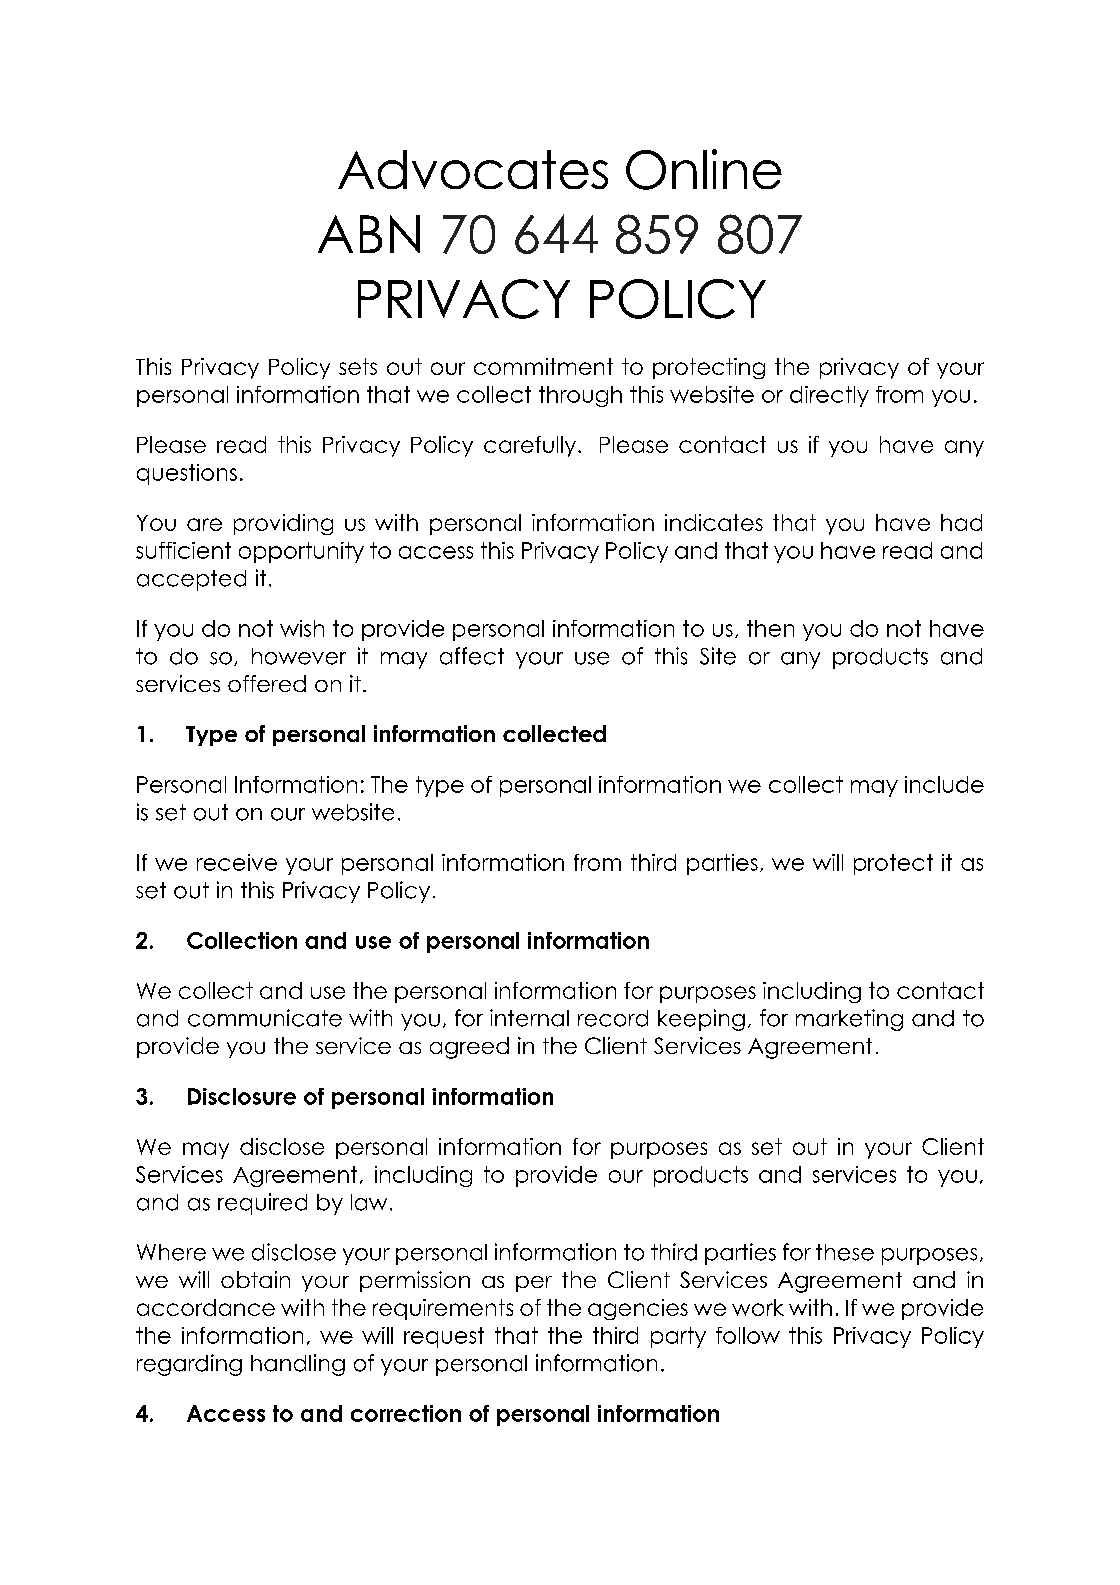 The image size is (1120, 1585). Describe the element at coordinates (472, 656) in the screenshot. I see `affect` at that location.
